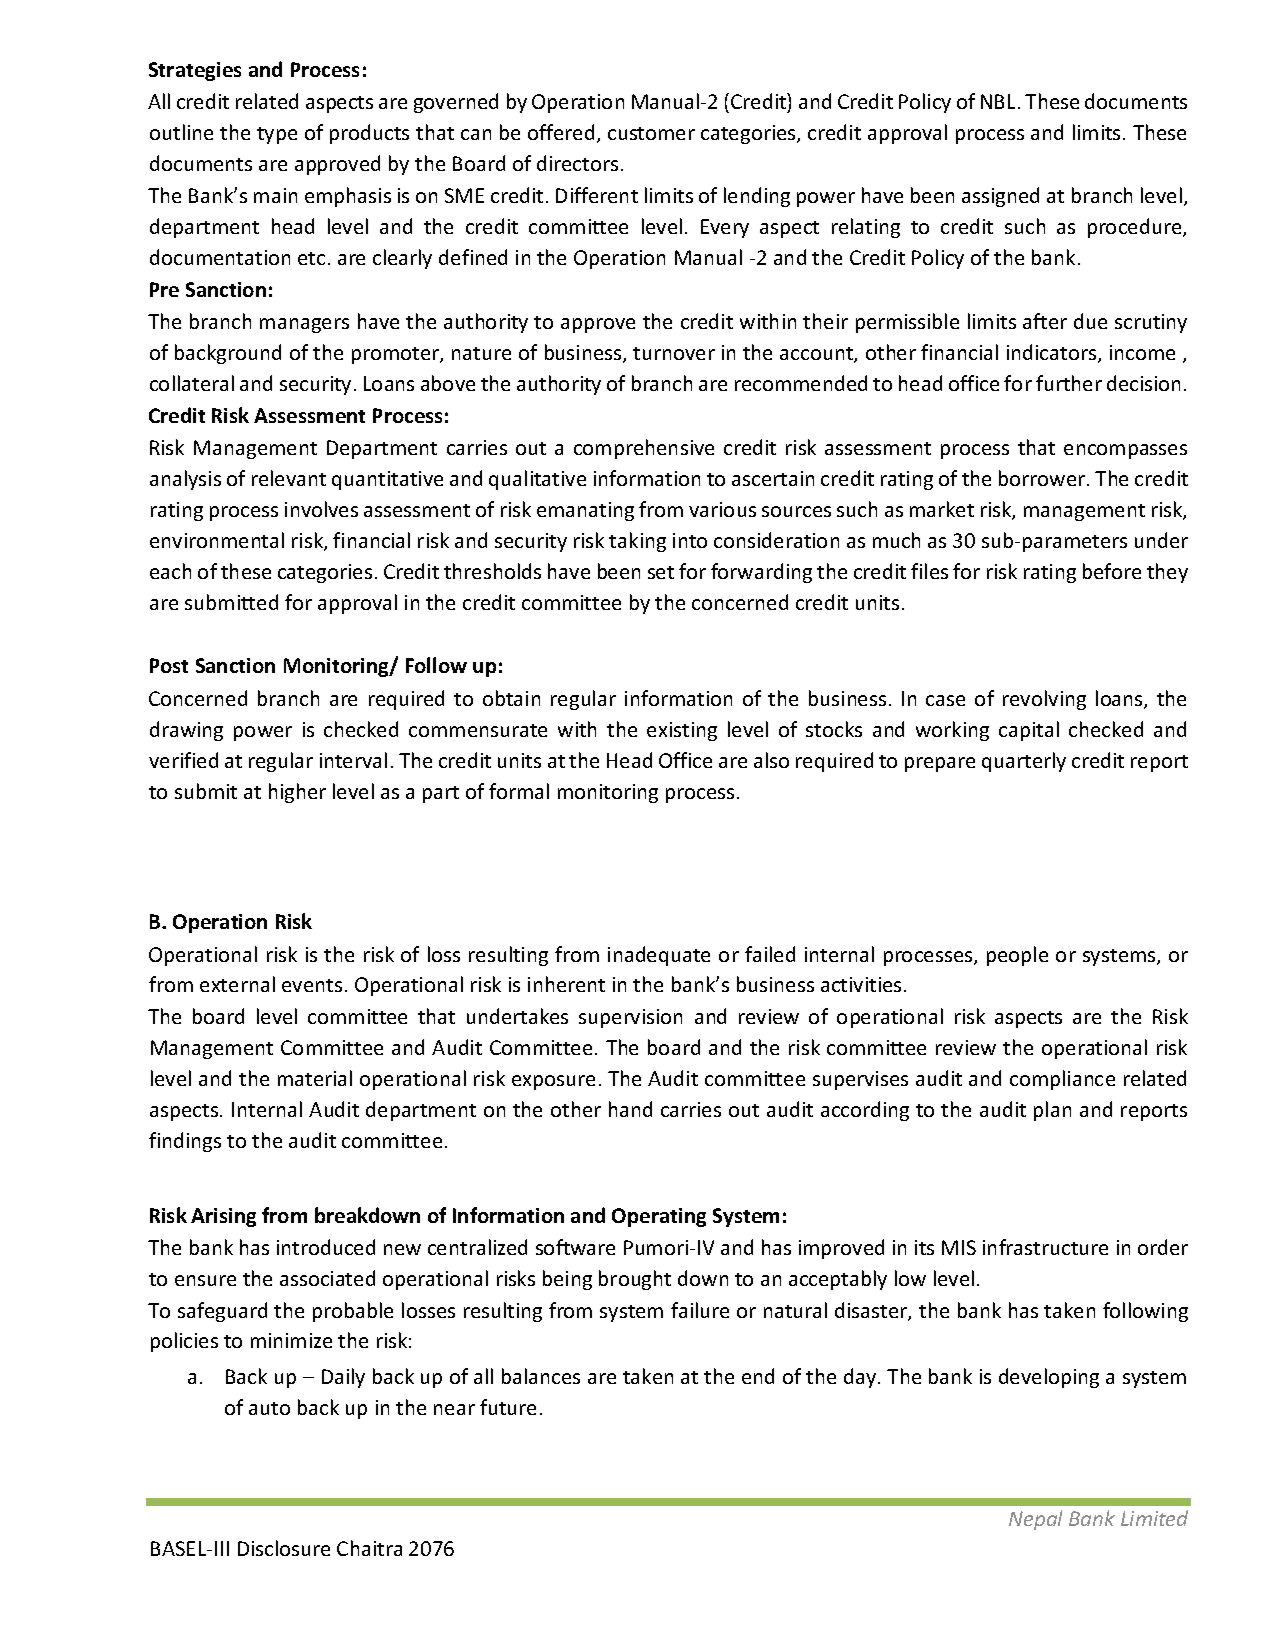 This image has width=1272, height=1646. I want to click on borrower, so click(1043, 478).
